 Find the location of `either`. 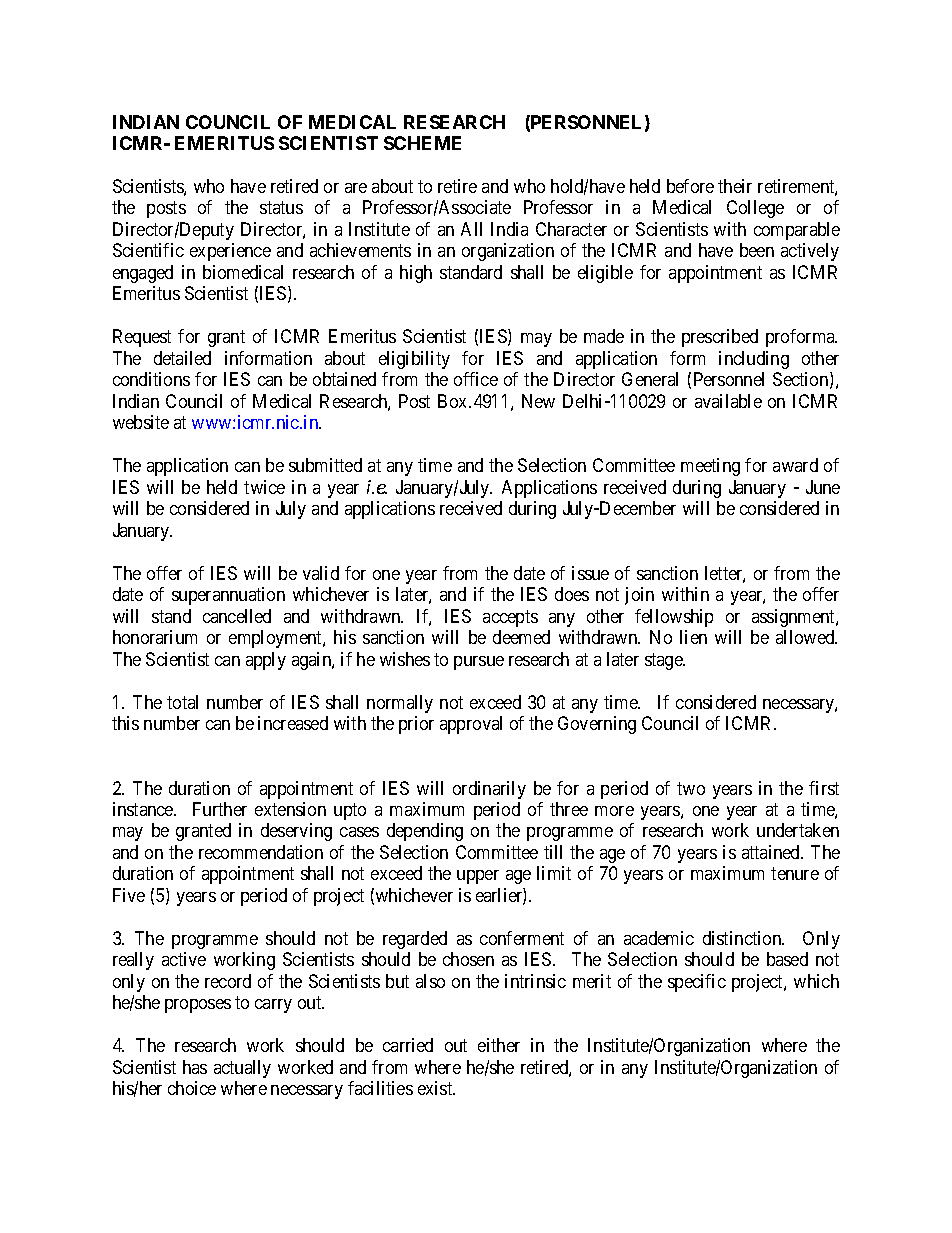

either is located at coordinates (499, 1045).
